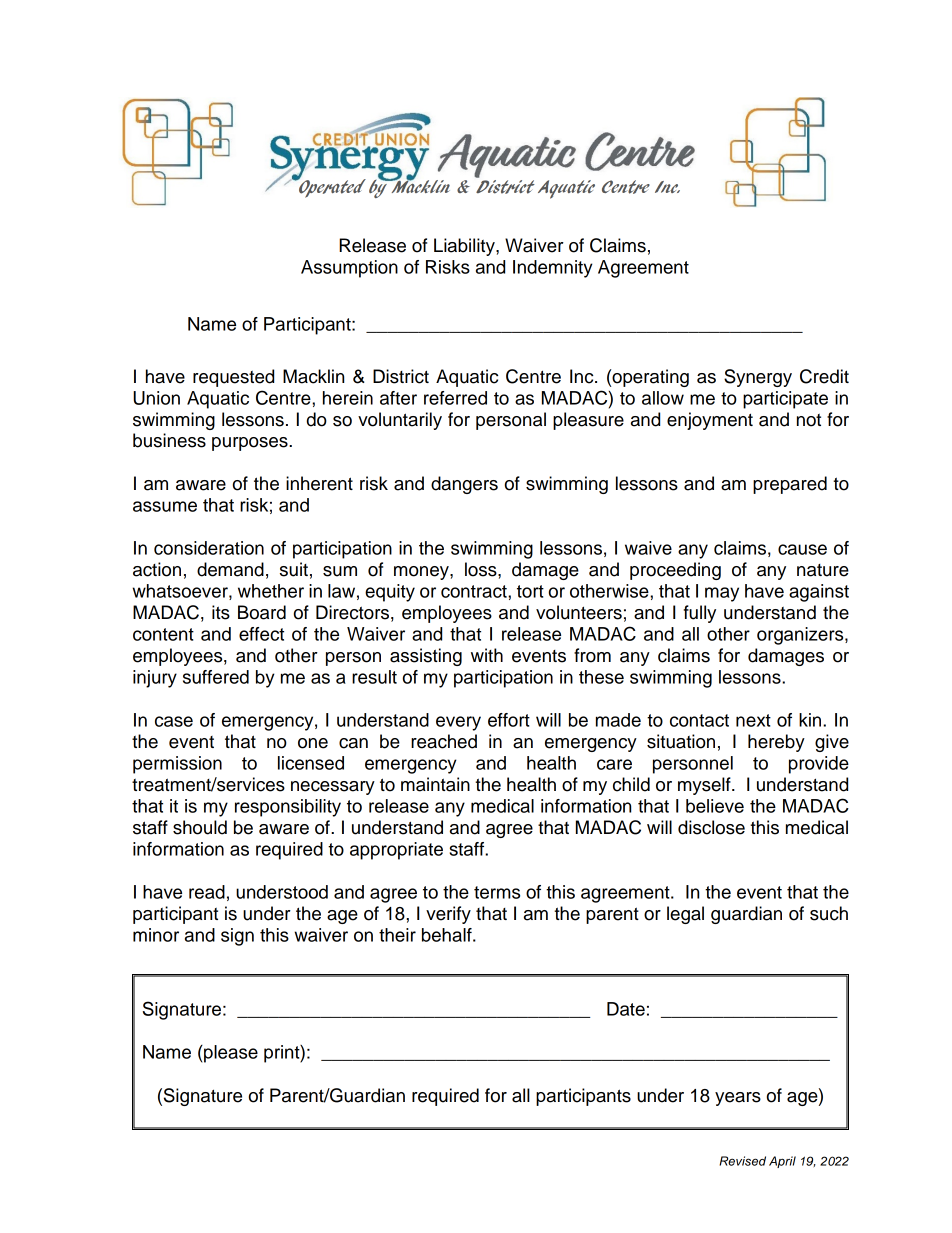  I want to click on Liability, so click(465, 247).
